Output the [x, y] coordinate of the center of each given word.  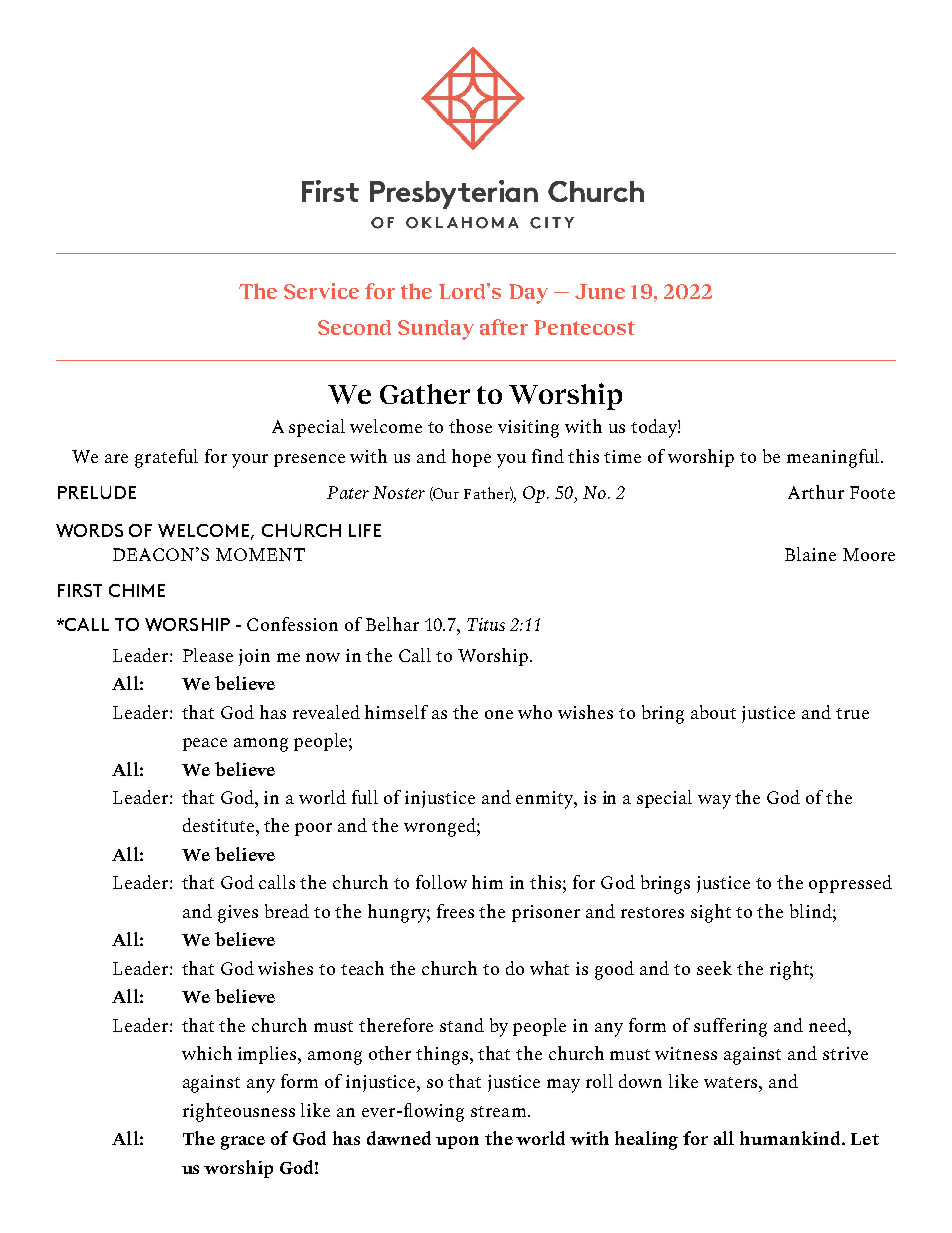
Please [208, 655]
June [600, 291]
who [535, 712]
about [713, 712]
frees [455, 911]
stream [498, 1111]
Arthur [816, 492]
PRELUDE [97, 492]
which [207, 1053]
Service [321, 291]
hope [471, 458]
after [504, 327]
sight [711, 913]
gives [238, 914]
